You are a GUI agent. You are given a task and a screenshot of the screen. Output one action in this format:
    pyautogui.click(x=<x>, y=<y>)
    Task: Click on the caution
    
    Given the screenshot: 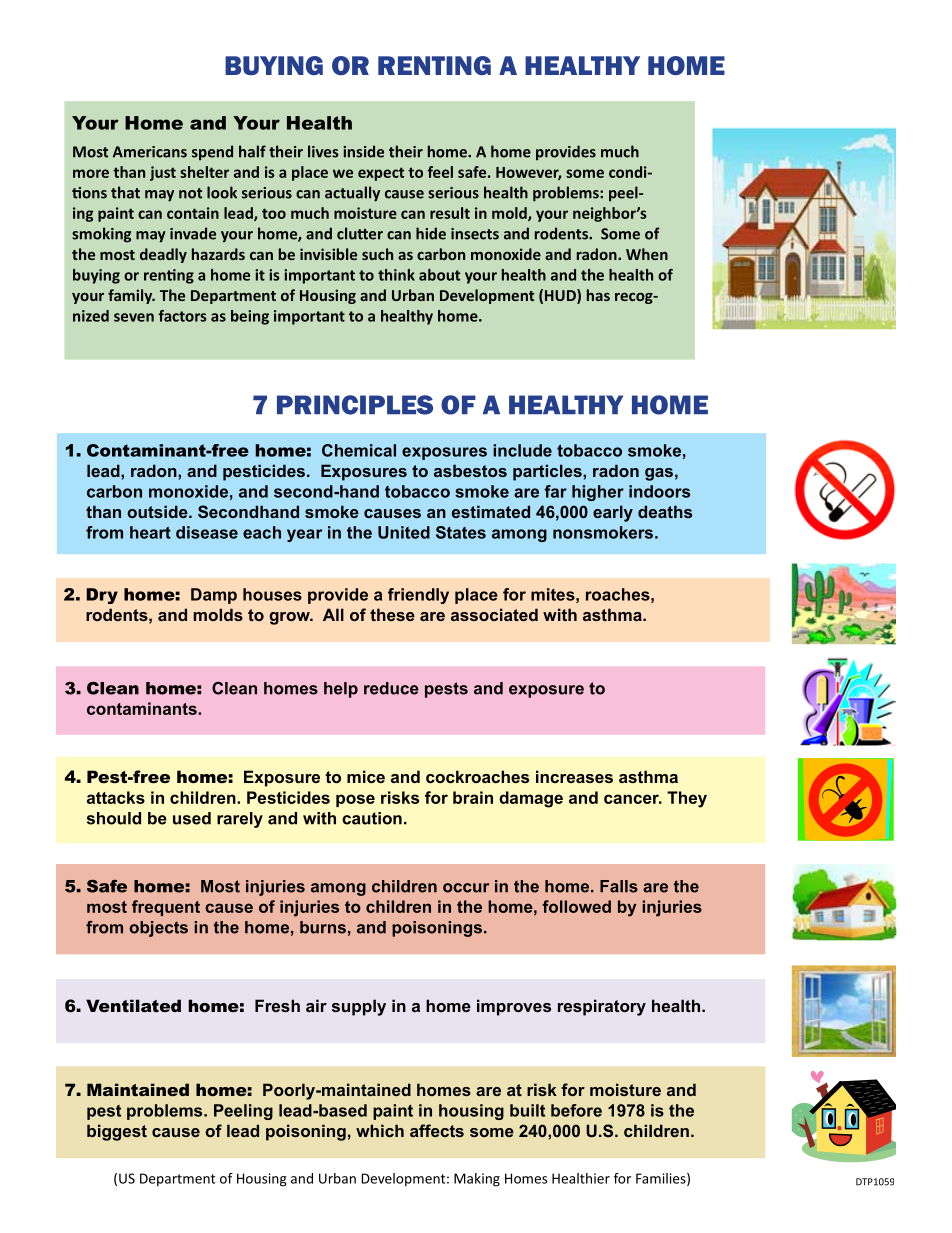 What is the action you would take?
    pyautogui.click(x=372, y=818)
